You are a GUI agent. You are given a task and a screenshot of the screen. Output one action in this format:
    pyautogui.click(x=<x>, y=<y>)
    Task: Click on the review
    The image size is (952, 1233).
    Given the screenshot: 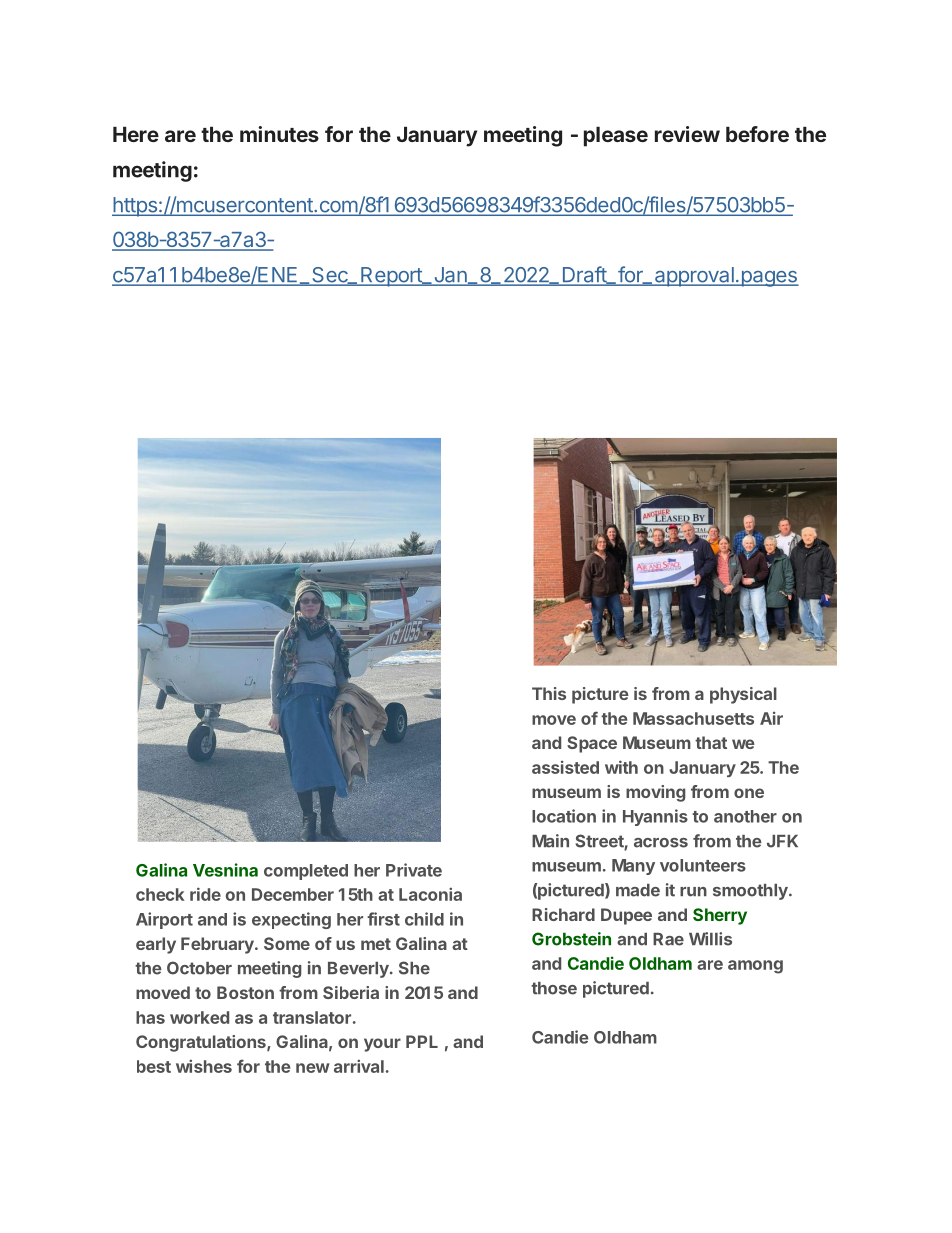 What is the action you would take?
    pyautogui.click(x=687, y=134)
